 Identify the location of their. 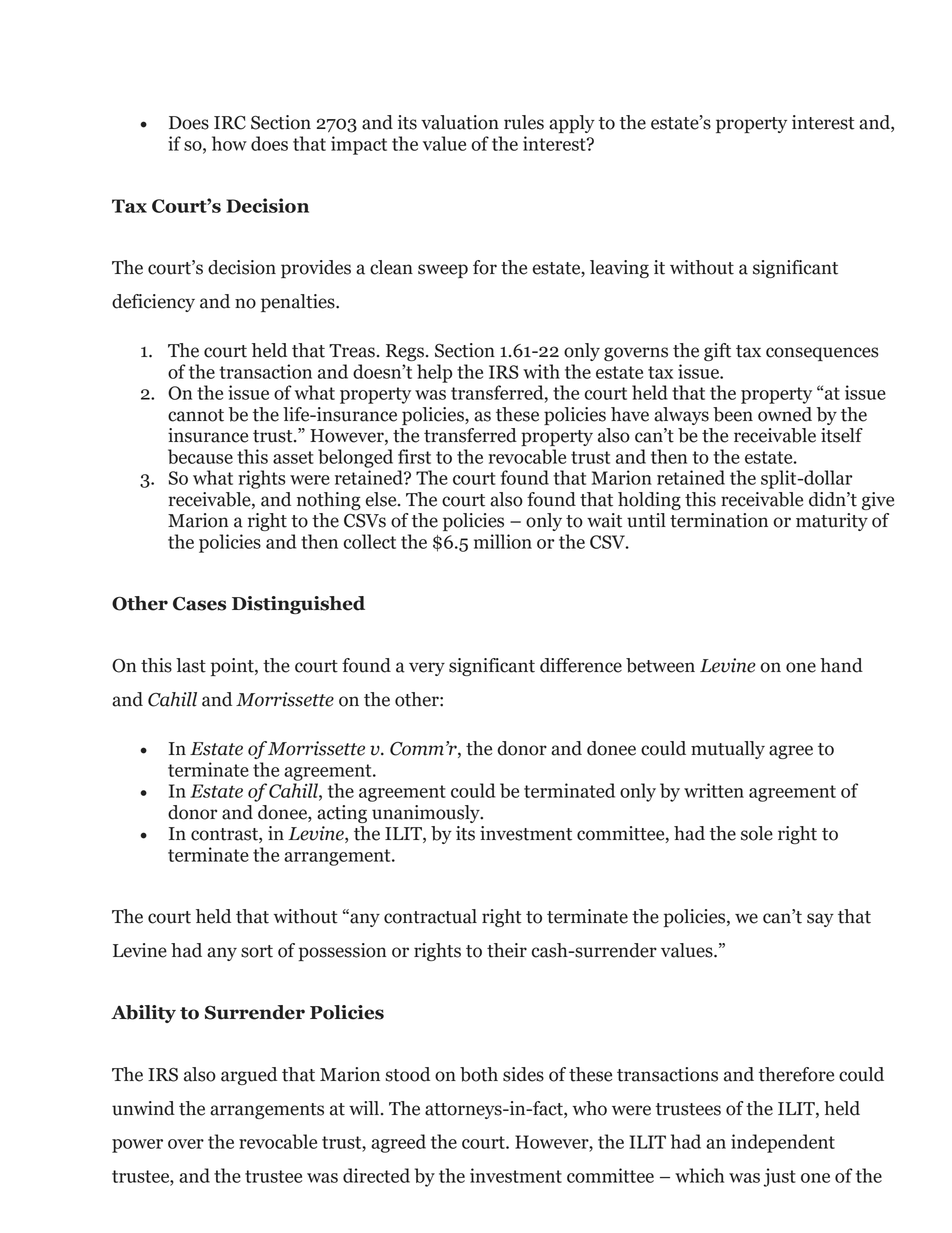
(507, 950).
